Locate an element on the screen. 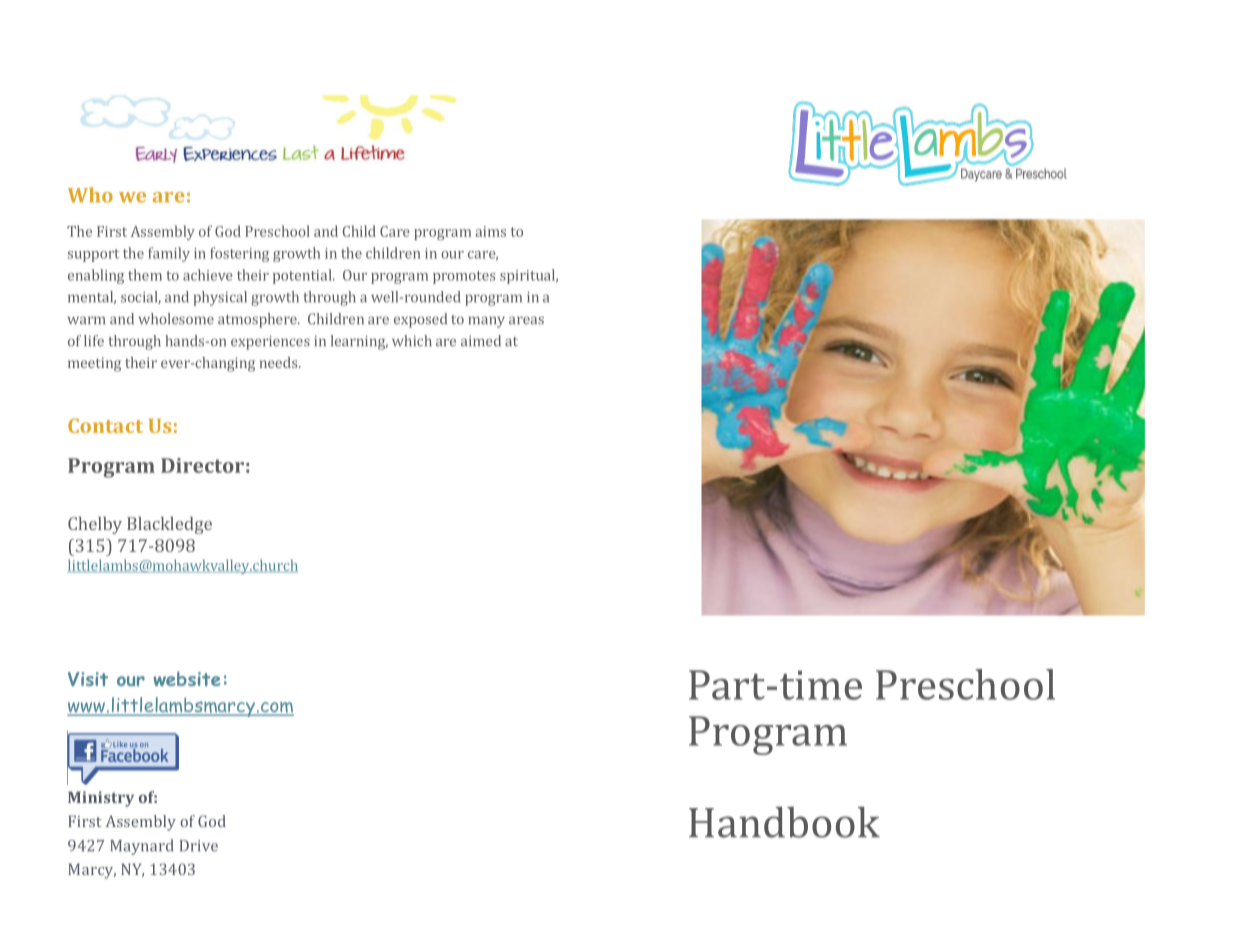 Image resolution: width=1233 pixels, height=952 pixels. aimed is located at coordinates (481, 341).
